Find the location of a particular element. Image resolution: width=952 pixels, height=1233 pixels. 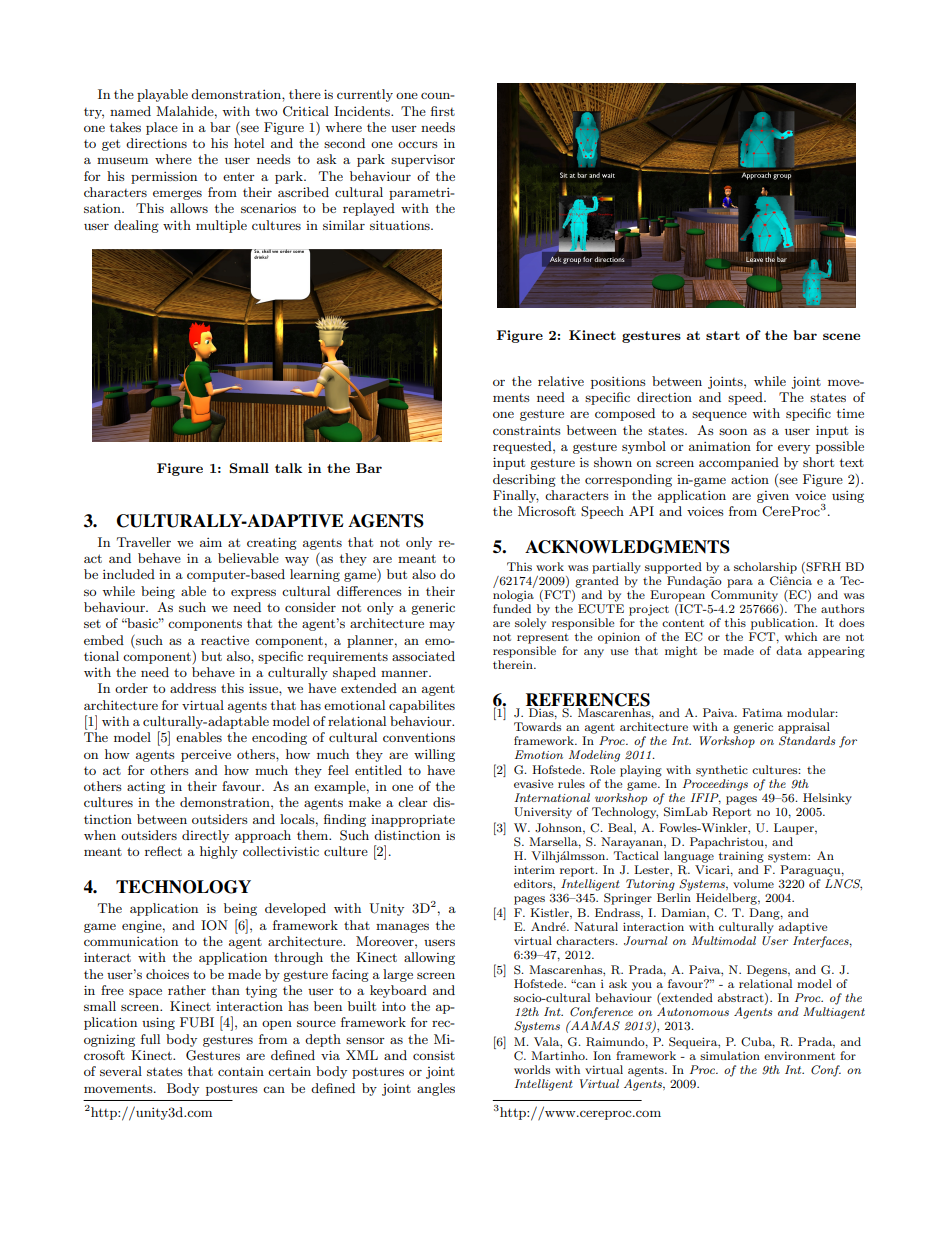

scholarship is located at coordinates (765, 568).
